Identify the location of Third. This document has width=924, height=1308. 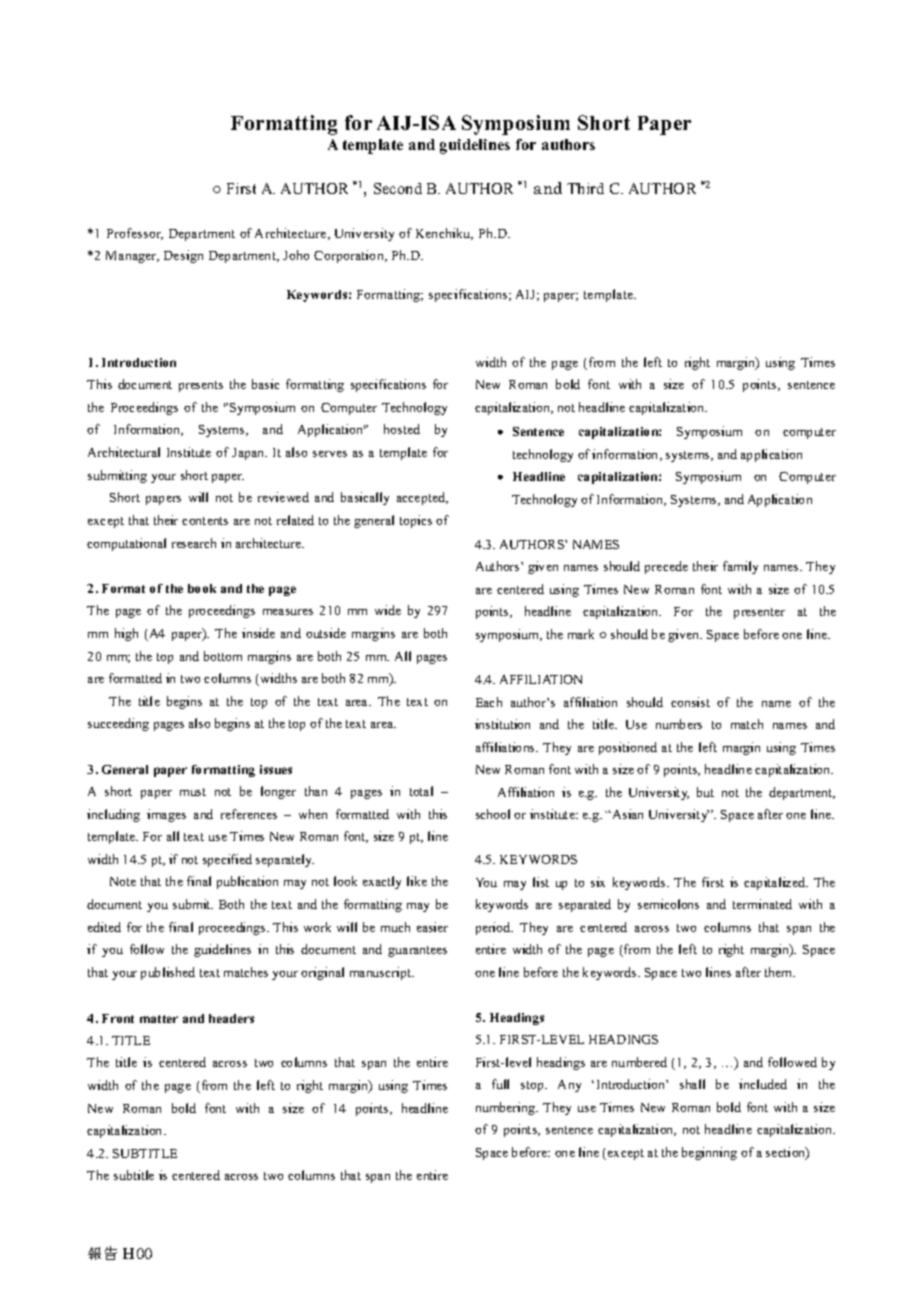
(585, 188).
